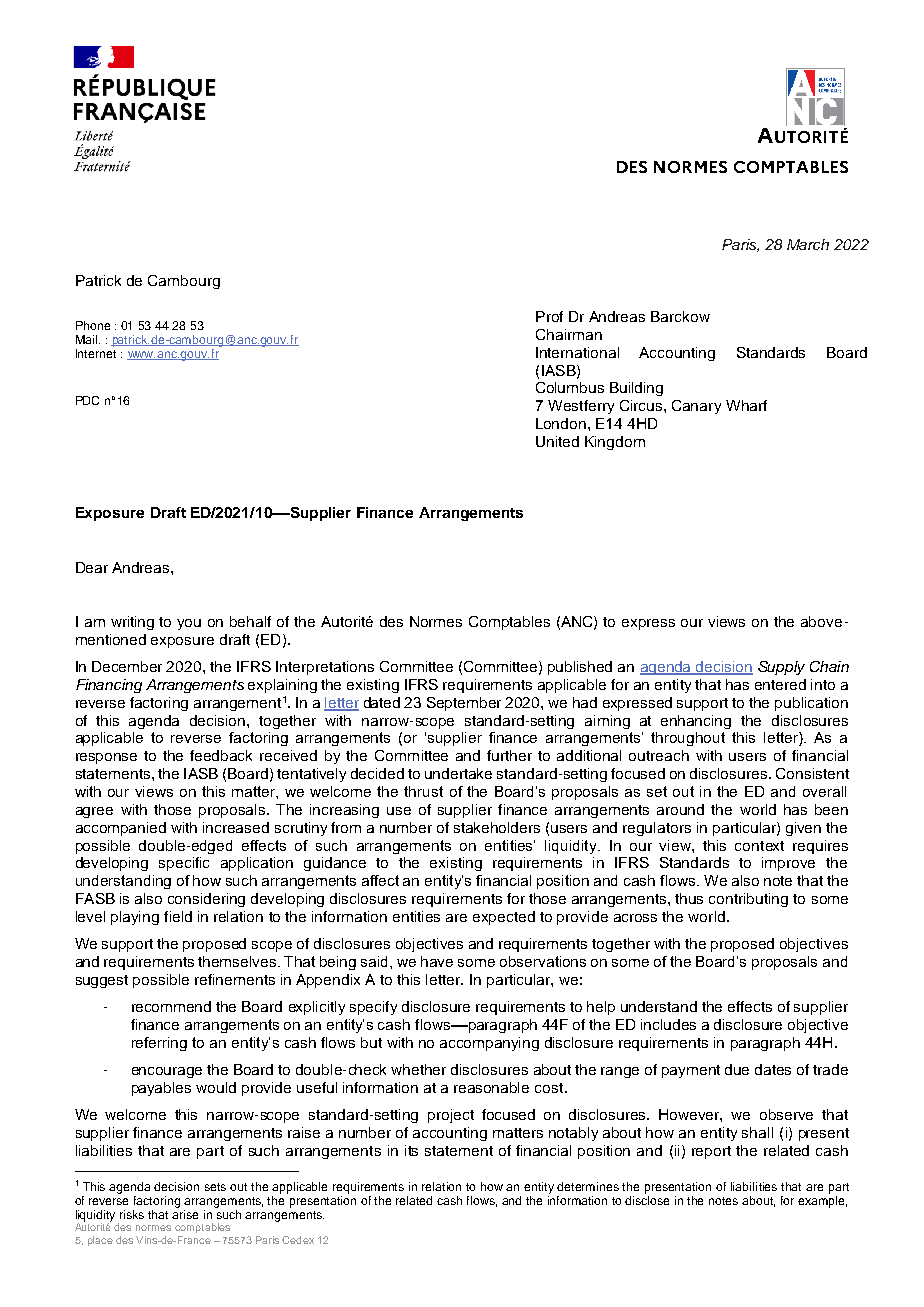 This screenshot has height=1307, width=924. What do you see at coordinates (748, 900) in the screenshot?
I see `contributing` at bounding box center [748, 900].
